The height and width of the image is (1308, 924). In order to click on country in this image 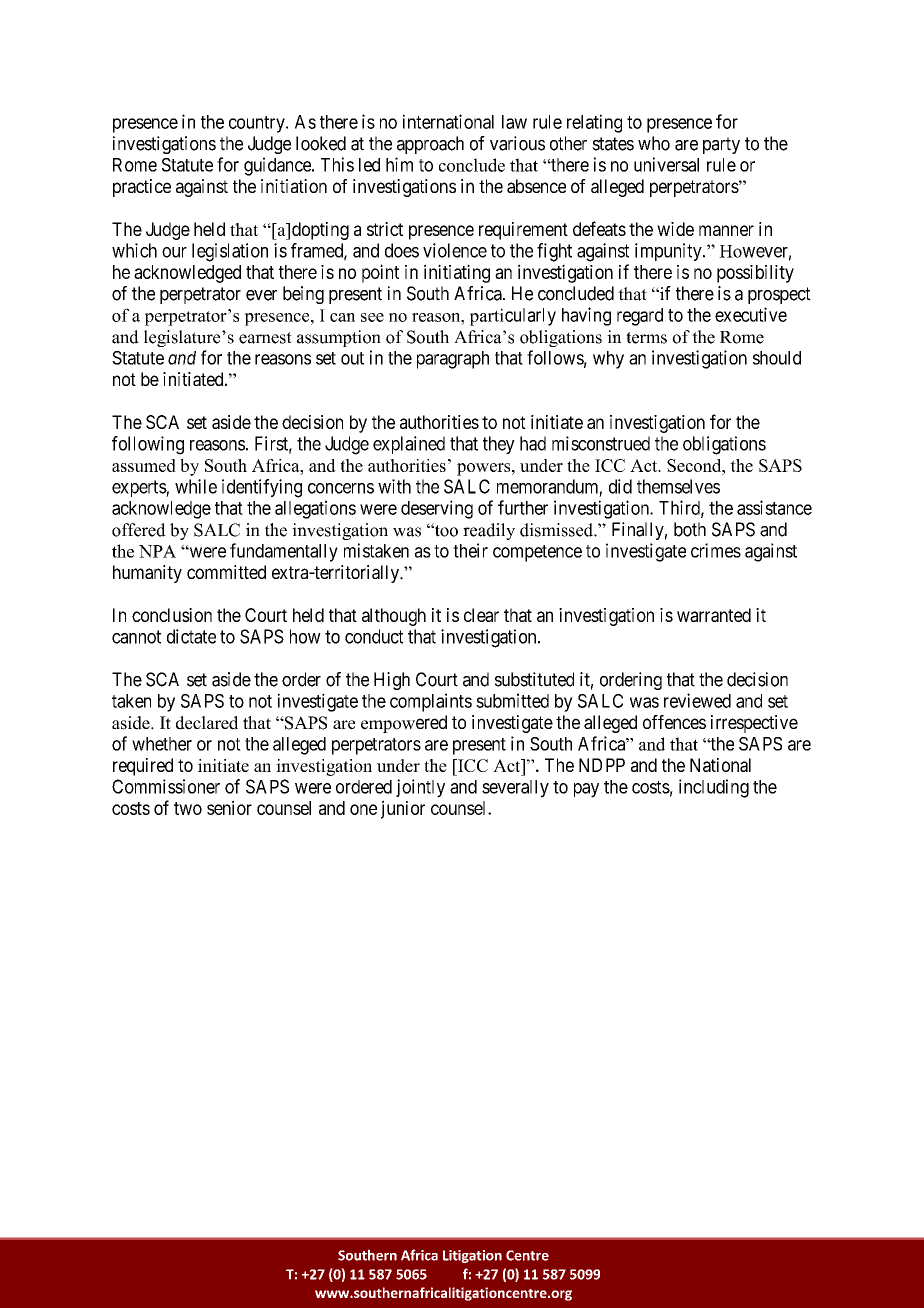, I will do `click(258, 124)`.
